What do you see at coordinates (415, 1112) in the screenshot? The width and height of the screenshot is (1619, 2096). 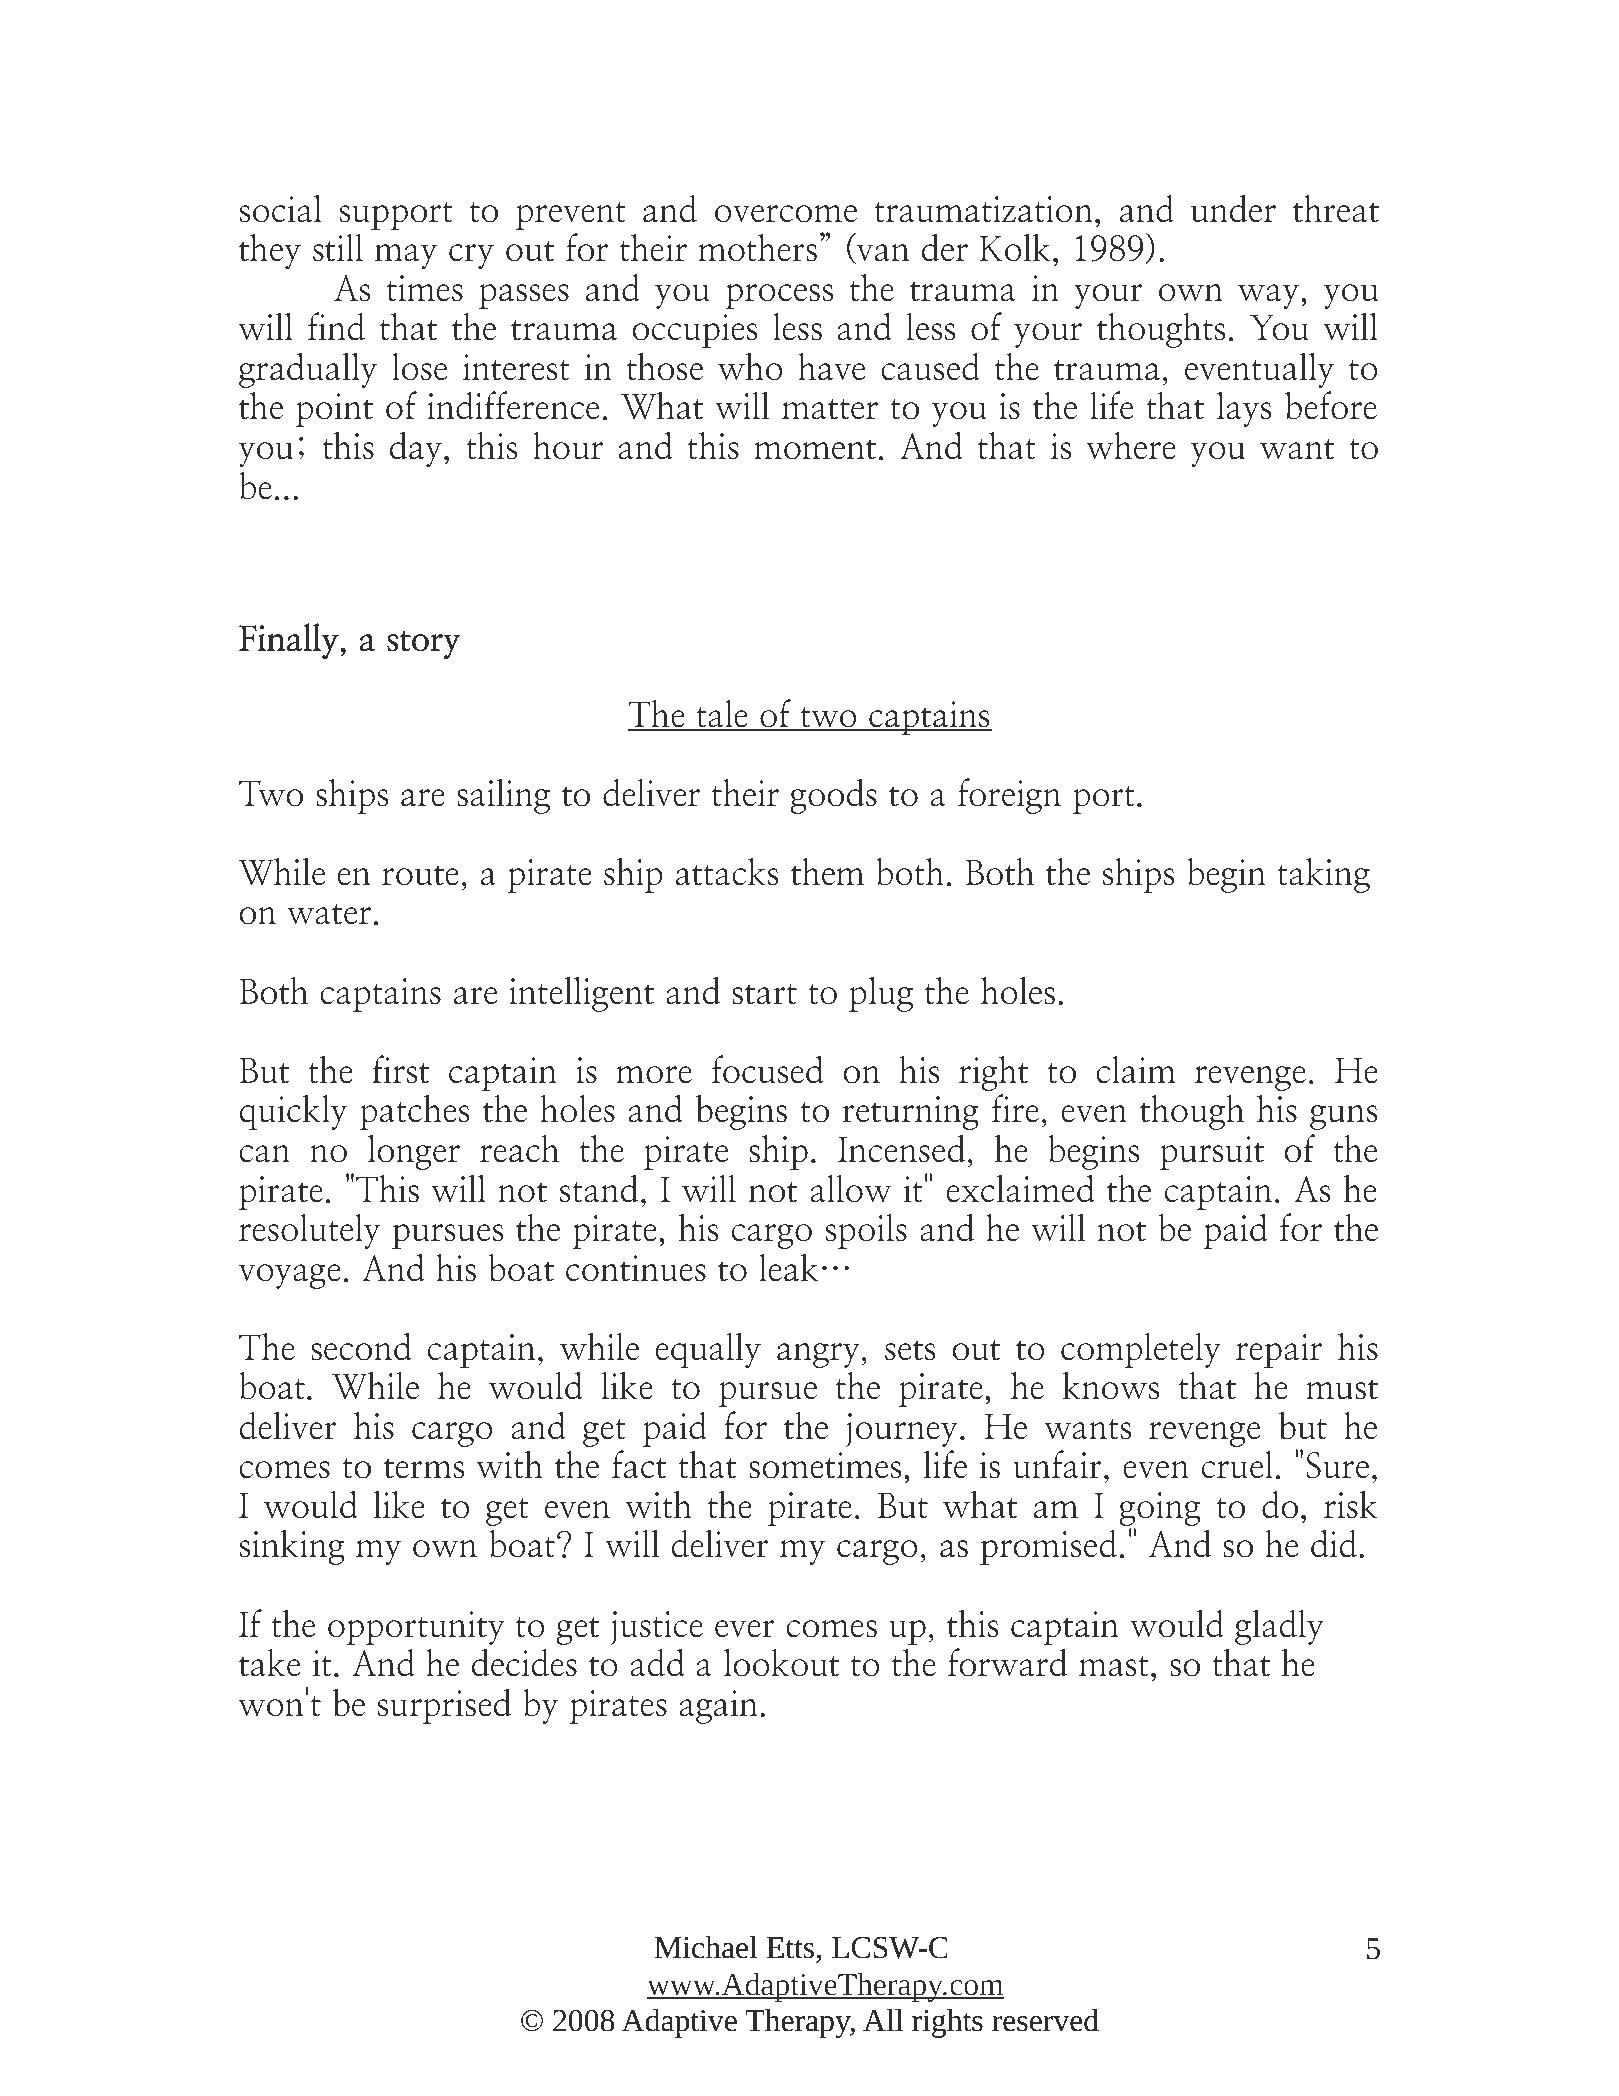 I see `patches` at bounding box center [415, 1112].
